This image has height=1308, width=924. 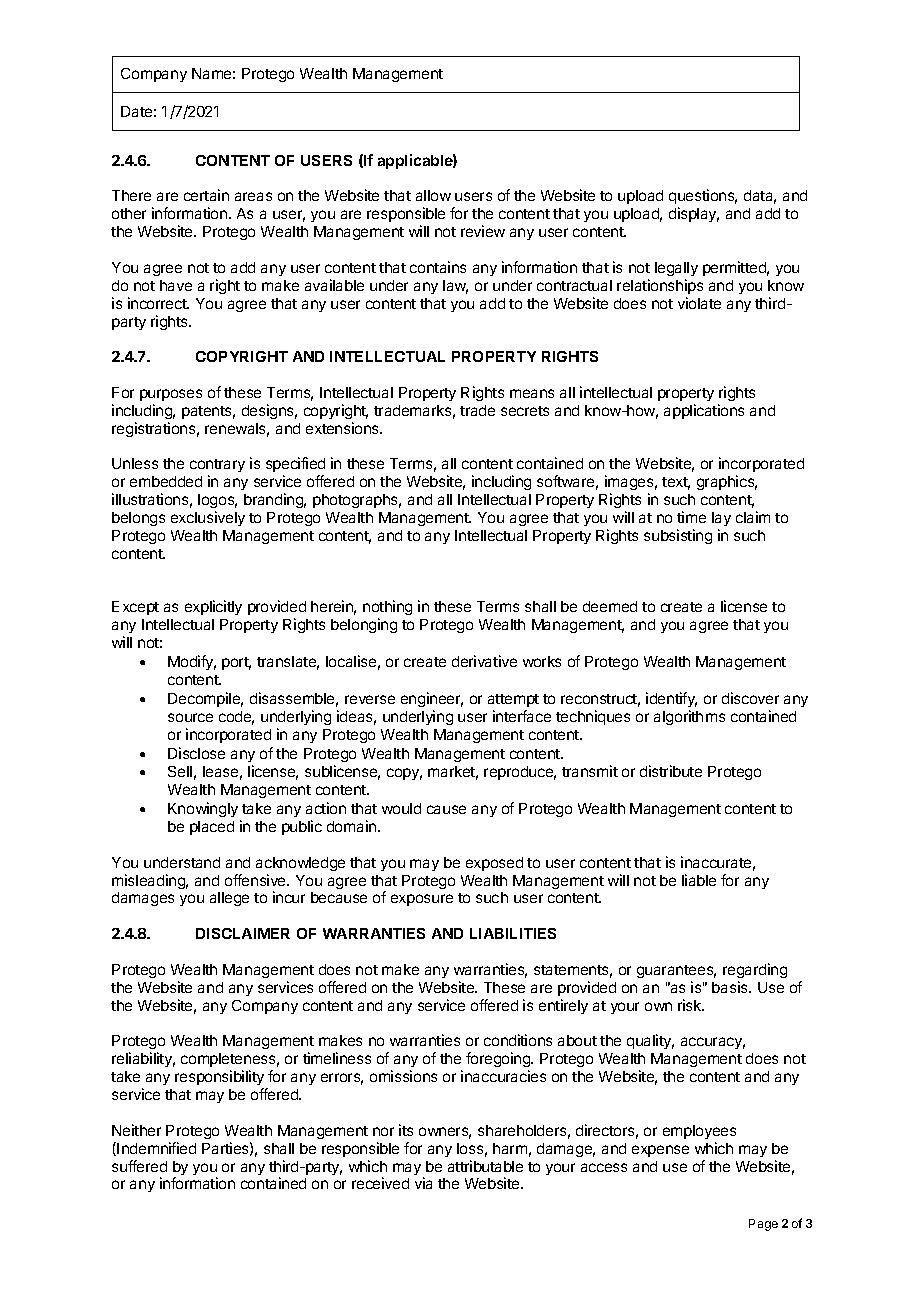 What do you see at coordinates (731, 987) in the image?
I see `basis` at bounding box center [731, 987].
